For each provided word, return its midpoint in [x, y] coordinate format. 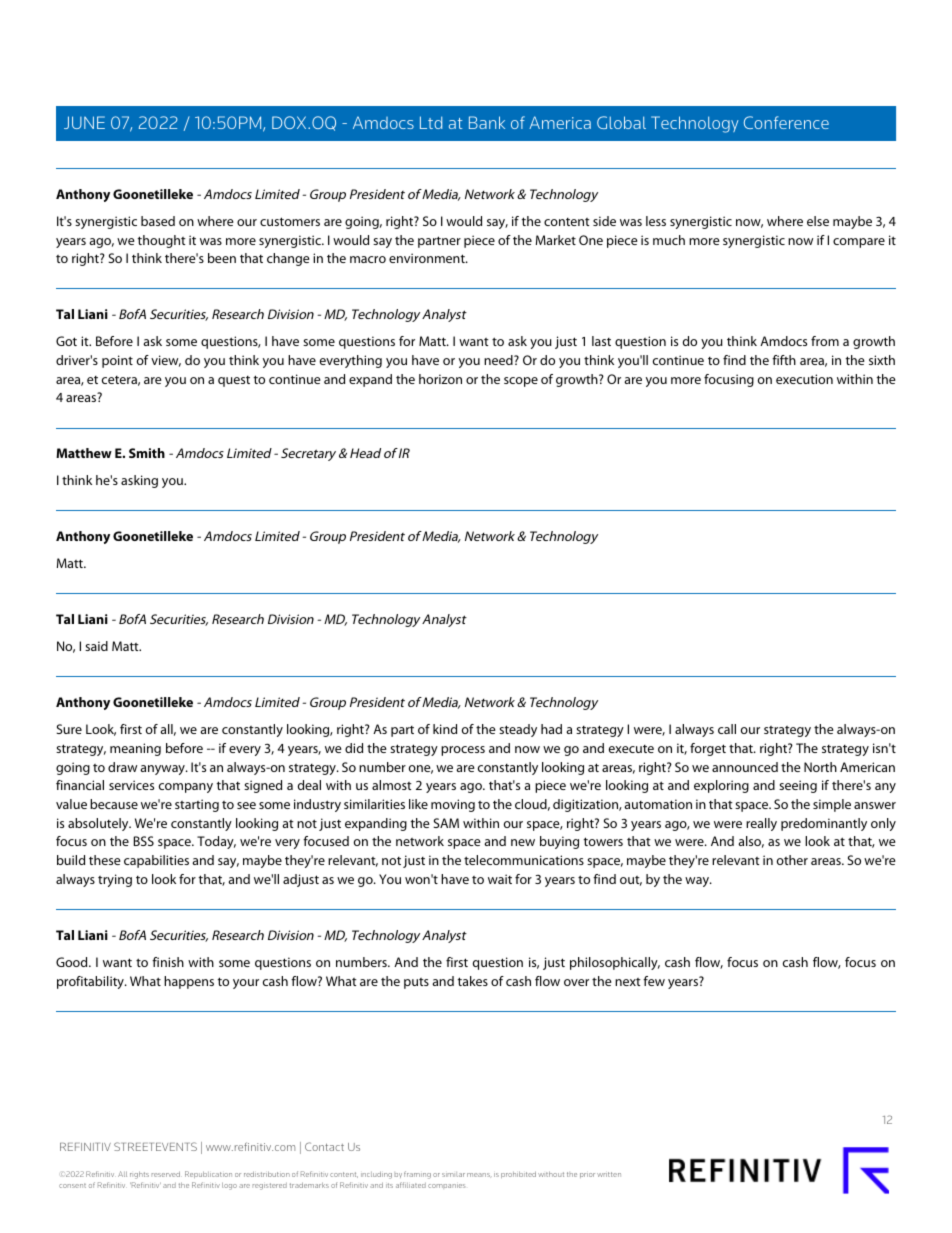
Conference [786, 122]
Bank [487, 122]
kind [445, 729]
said [96, 646]
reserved [166, 1174]
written [609, 1174]
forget [708, 749]
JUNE [84, 122]
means [479, 1175]
